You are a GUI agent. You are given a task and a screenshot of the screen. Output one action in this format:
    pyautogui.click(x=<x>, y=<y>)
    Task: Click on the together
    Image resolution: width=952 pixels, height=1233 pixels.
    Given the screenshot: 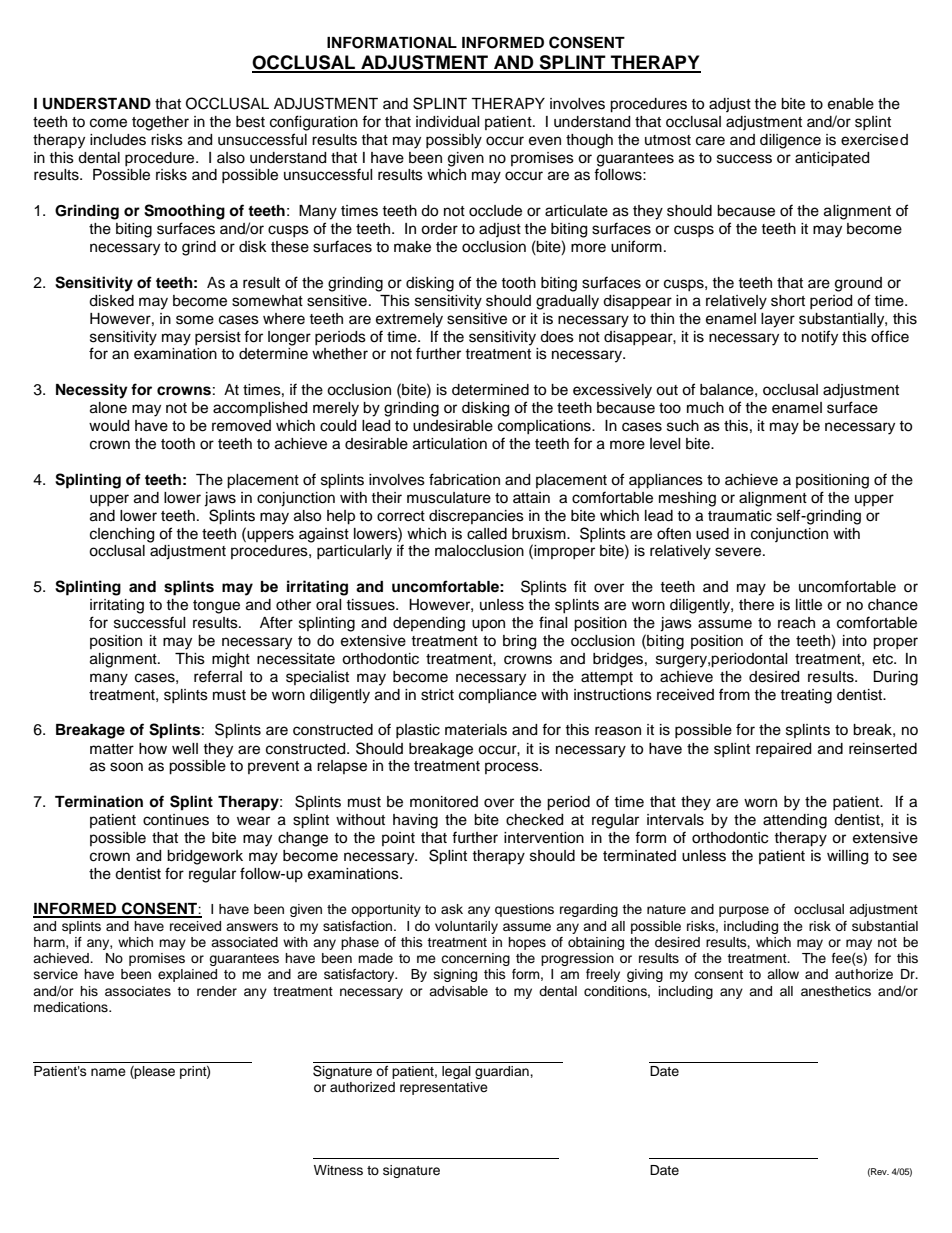 What is the action you would take?
    pyautogui.click(x=160, y=123)
